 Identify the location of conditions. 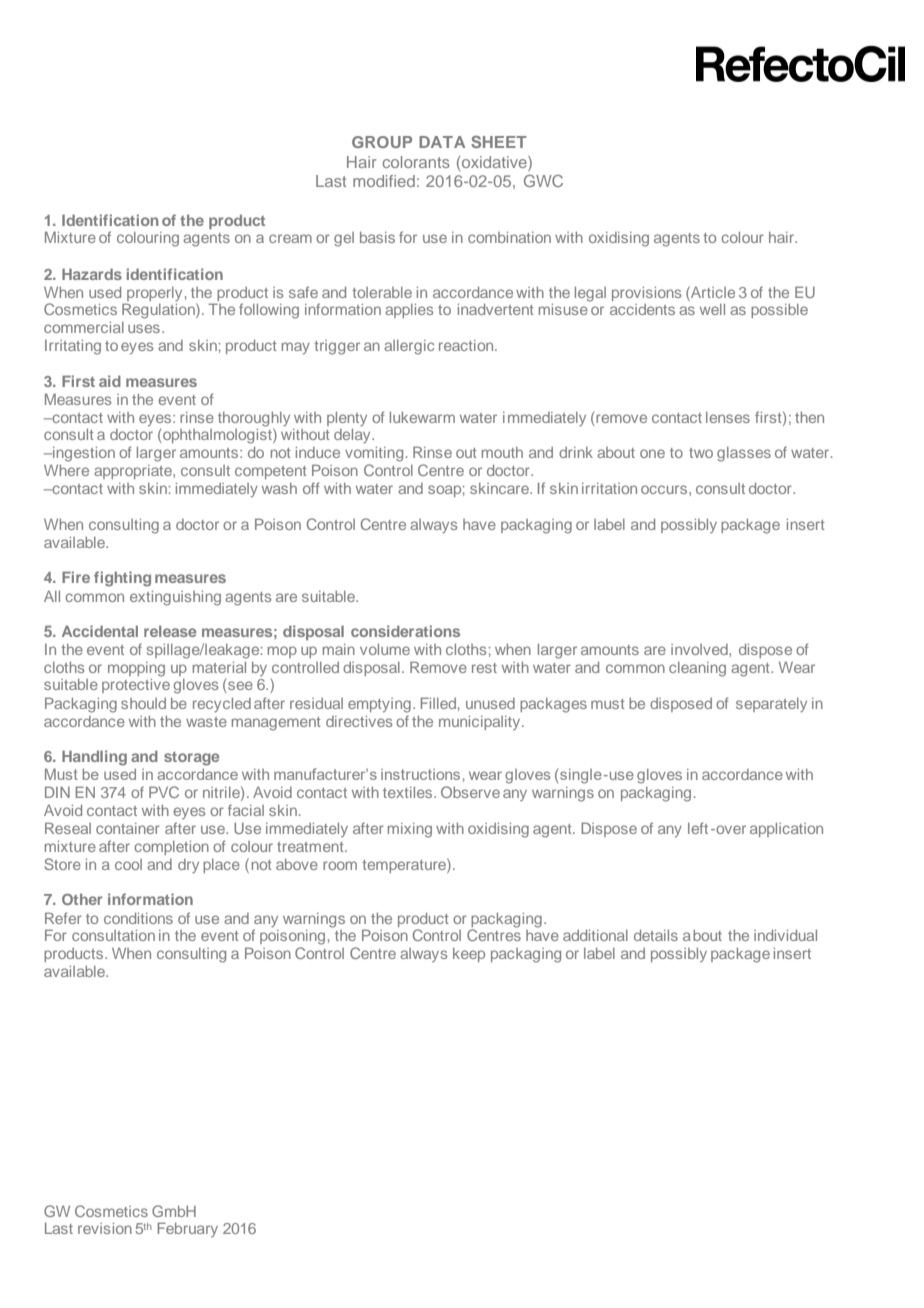
(138, 918).
